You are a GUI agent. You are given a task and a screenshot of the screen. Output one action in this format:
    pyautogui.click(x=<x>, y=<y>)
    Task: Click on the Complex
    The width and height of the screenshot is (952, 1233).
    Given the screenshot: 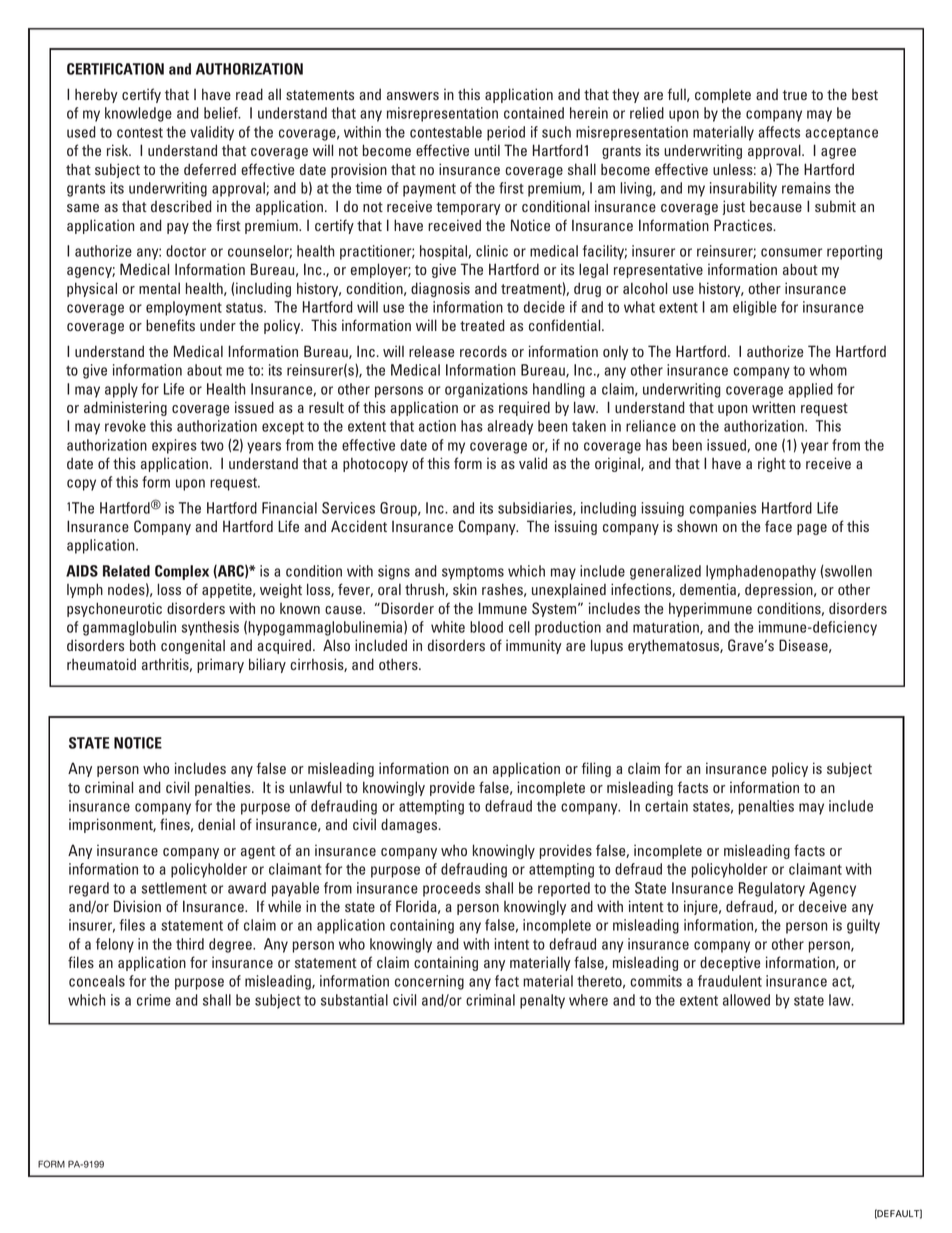 What is the action you would take?
    pyautogui.click(x=182, y=572)
